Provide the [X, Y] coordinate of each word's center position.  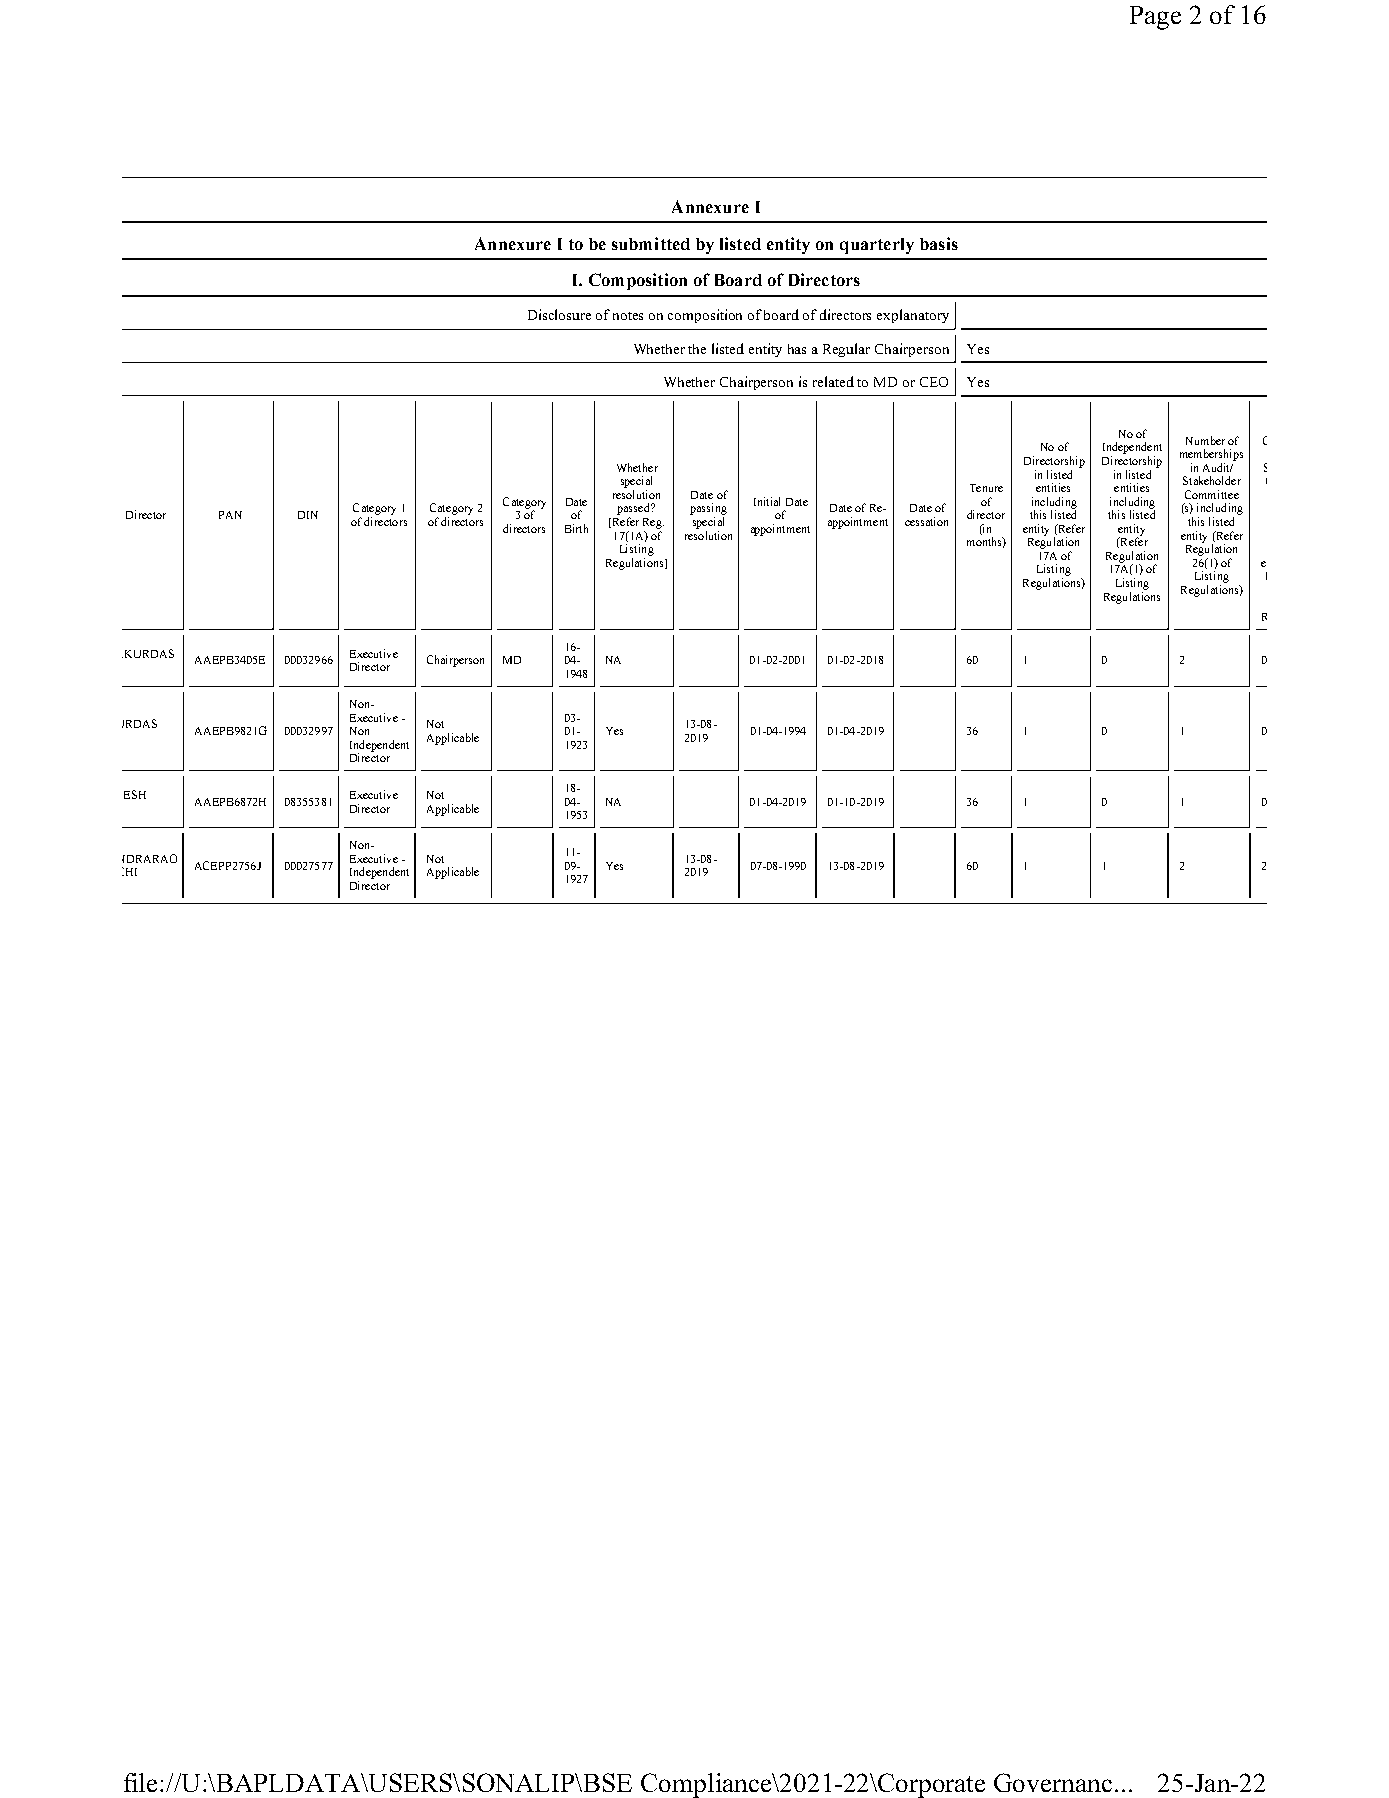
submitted [651, 243]
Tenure [986, 488]
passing [708, 510]
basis [939, 243]
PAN [230, 515]
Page [1155, 18]
